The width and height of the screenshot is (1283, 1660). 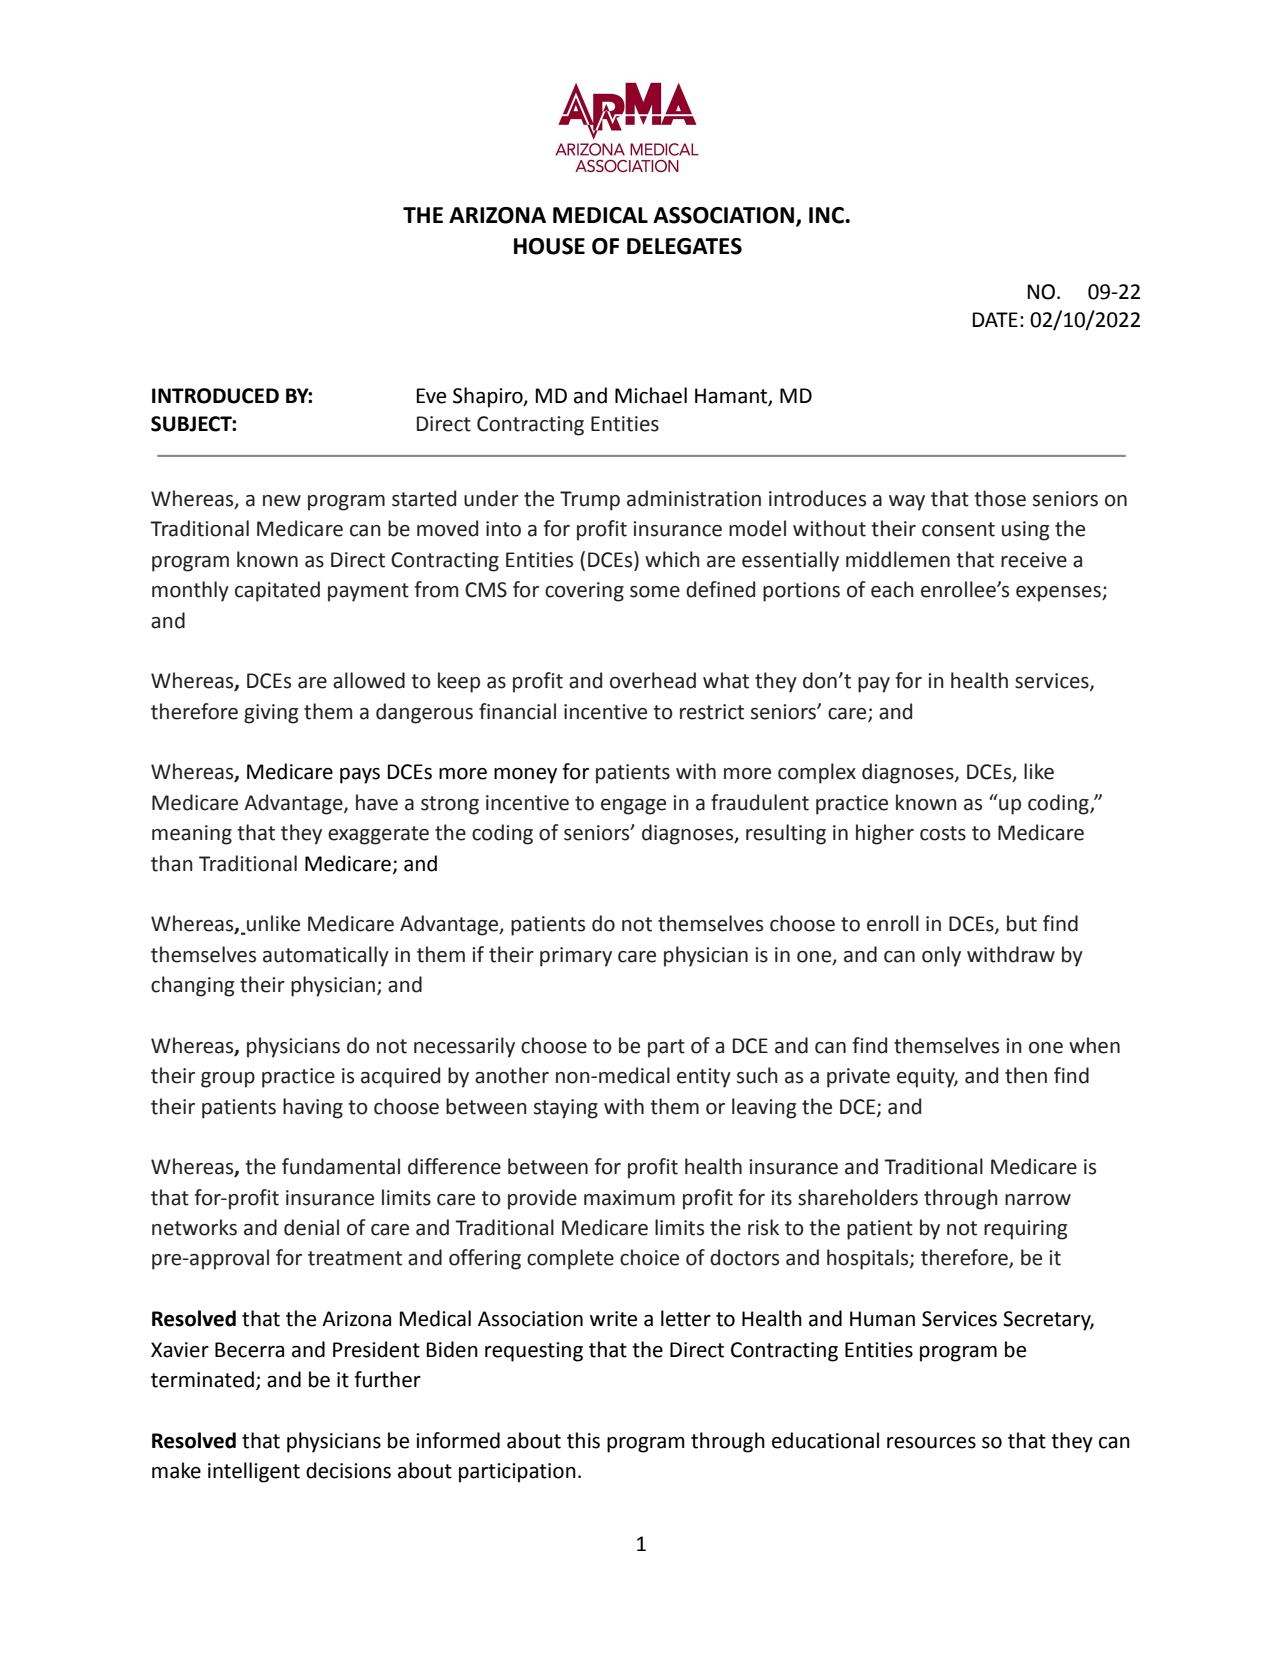 I want to click on resources, so click(x=931, y=1443).
